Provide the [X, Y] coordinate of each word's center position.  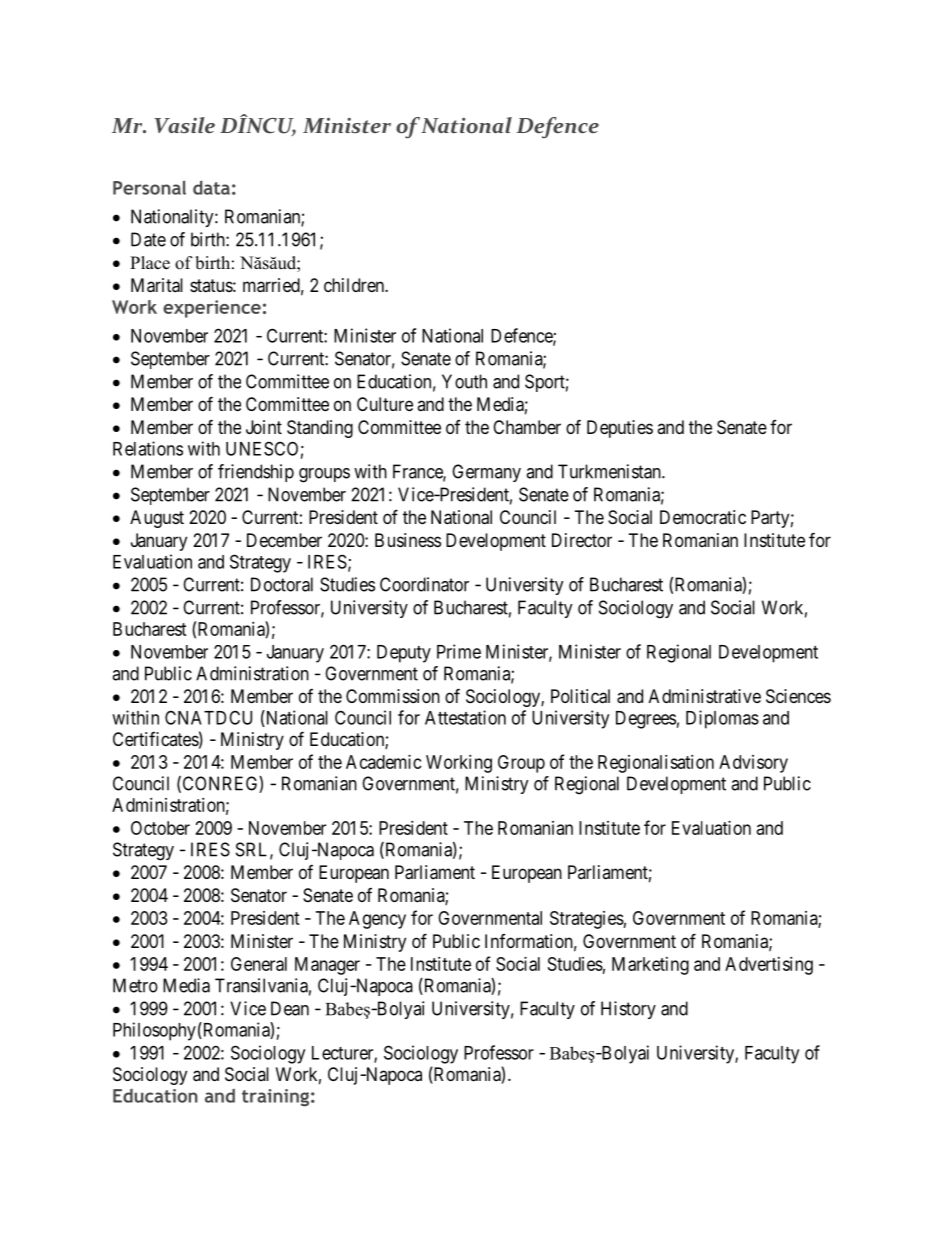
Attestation [465, 717]
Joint [264, 427]
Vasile [184, 125]
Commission [393, 696]
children [355, 285]
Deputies [620, 429]
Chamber [527, 427]
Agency [377, 920]
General [259, 964]
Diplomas [722, 719]
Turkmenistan [610, 471]
